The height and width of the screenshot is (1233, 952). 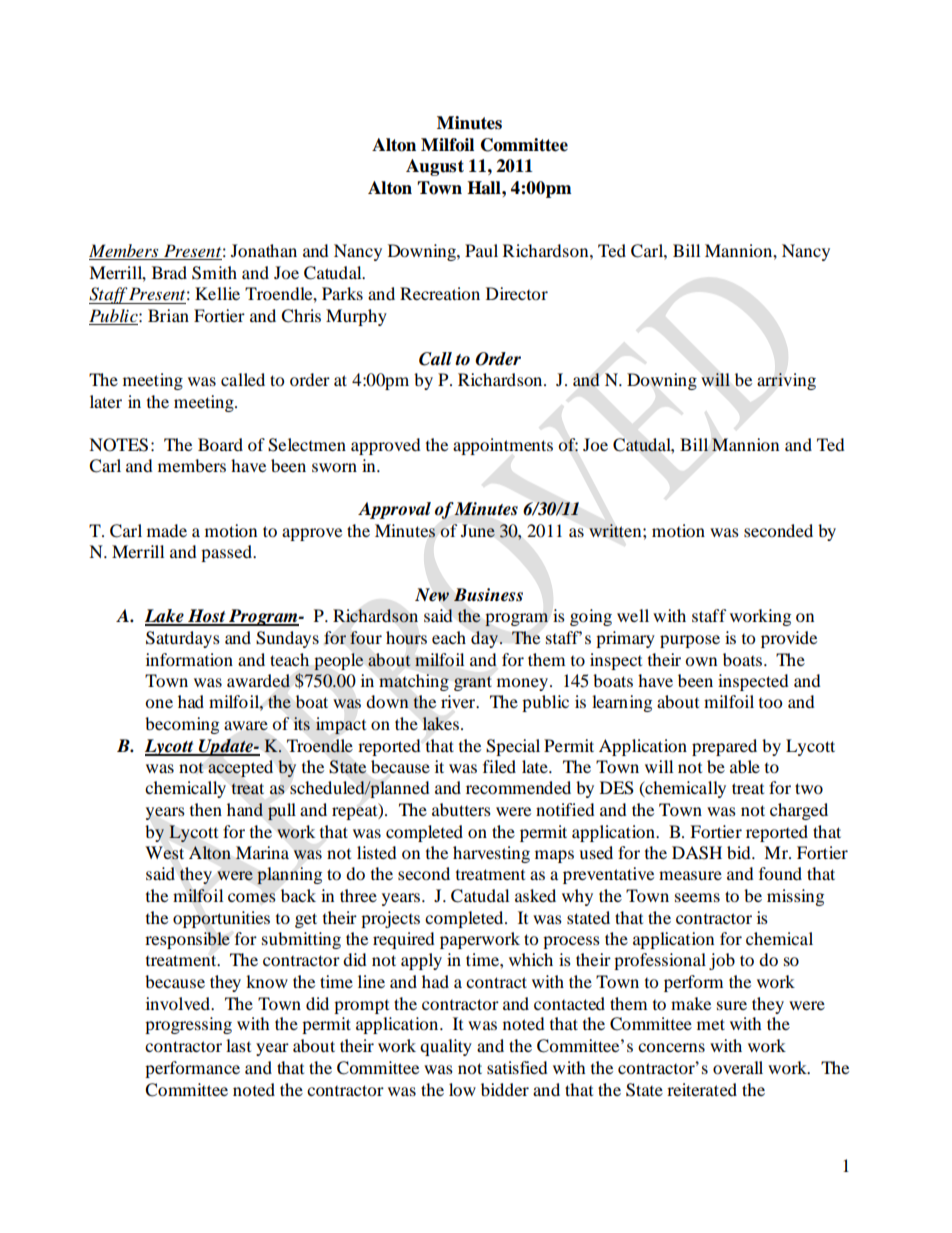 What do you see at coordinates (503, 446) in the screenshot?
I see `appointments` at bounding box center [503, 446].
